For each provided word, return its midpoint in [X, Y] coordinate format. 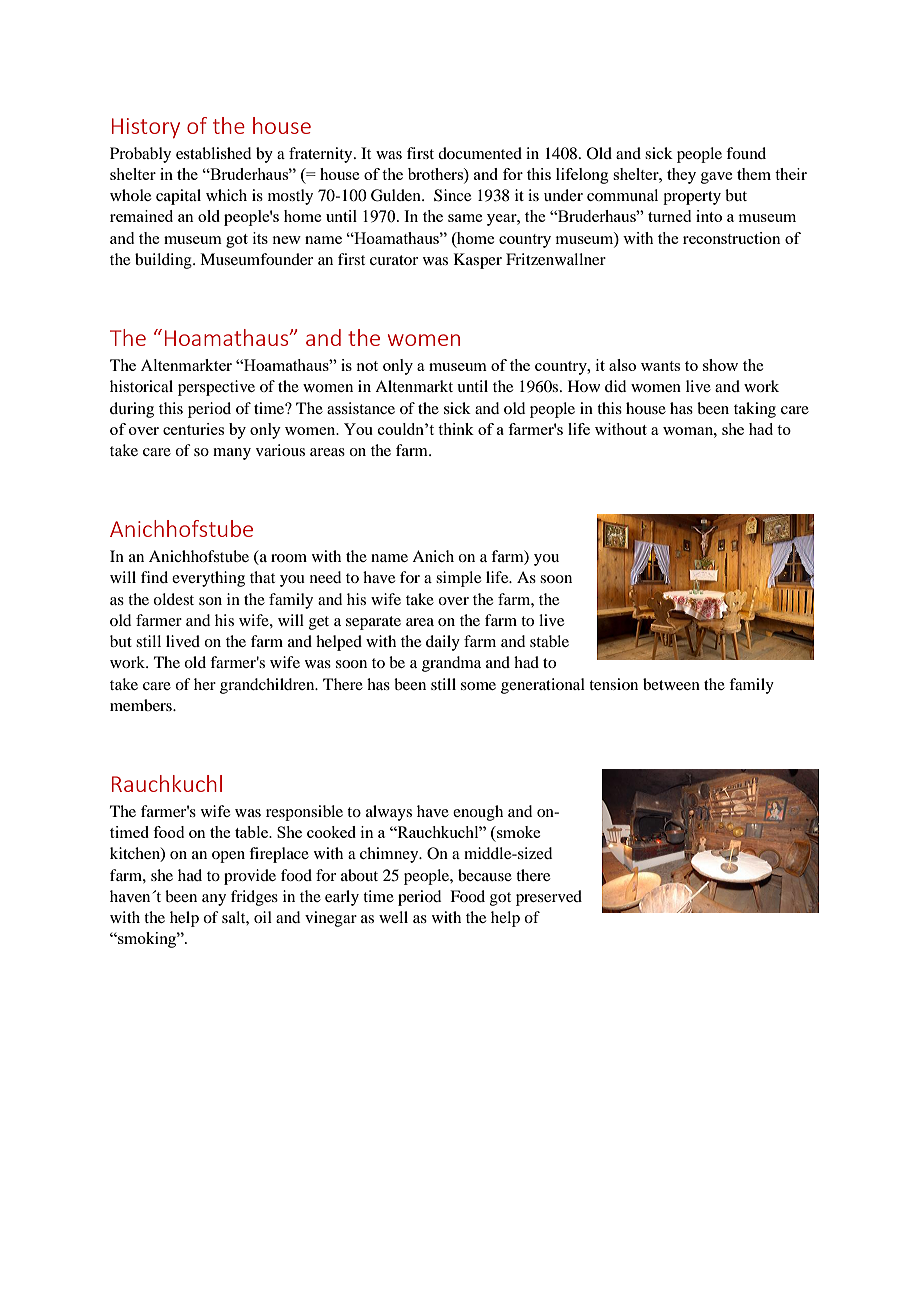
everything [208, 579]
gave [716, 178]
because [485, 875]
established [213, 153]
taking [755, 410]
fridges [254, 898]
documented [480, 153]
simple [458, 579]
